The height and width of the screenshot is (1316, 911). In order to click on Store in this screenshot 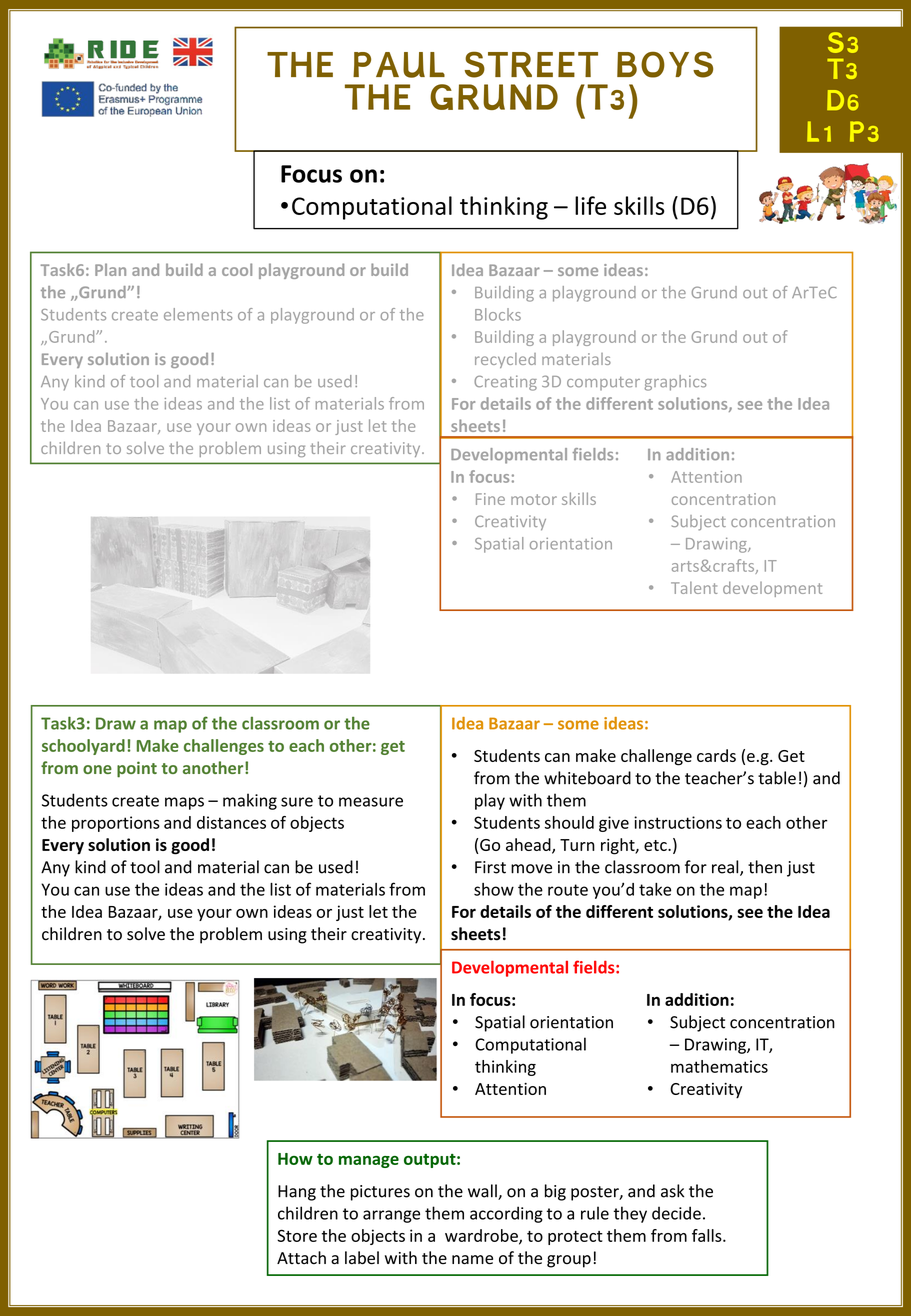, I will do `click(297, 1235)`.
